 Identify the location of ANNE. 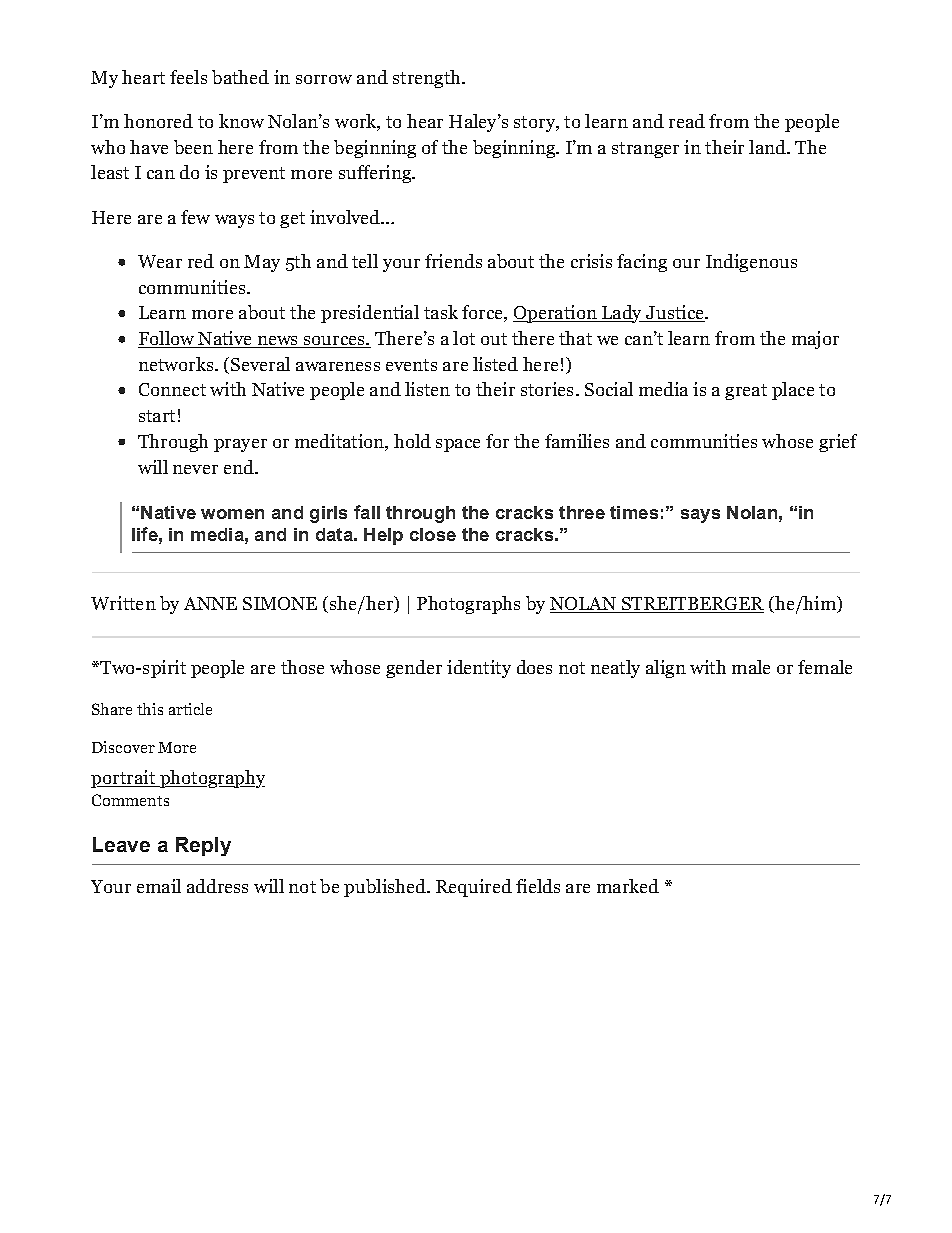
(210, 603).
